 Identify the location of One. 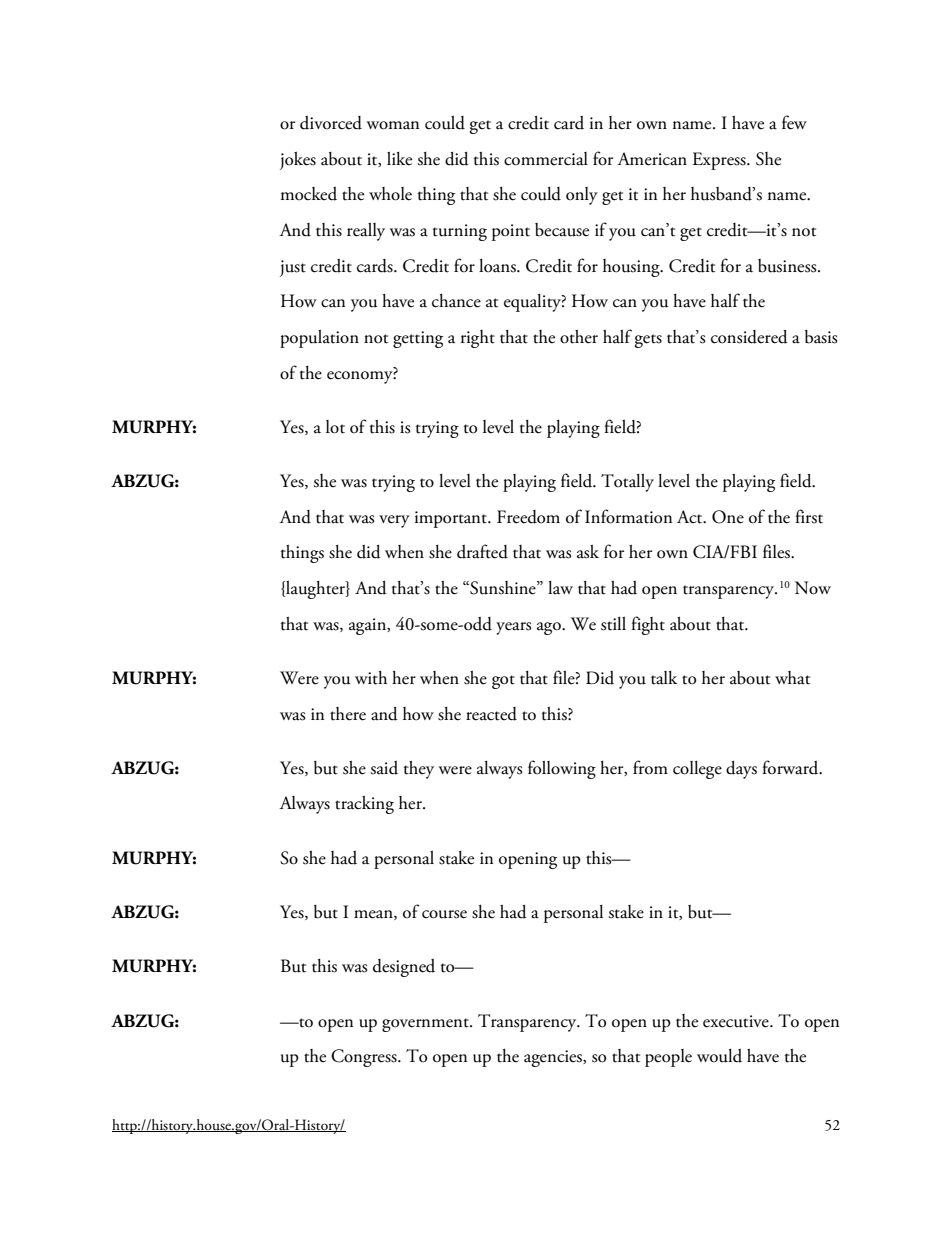
(728, 517).
